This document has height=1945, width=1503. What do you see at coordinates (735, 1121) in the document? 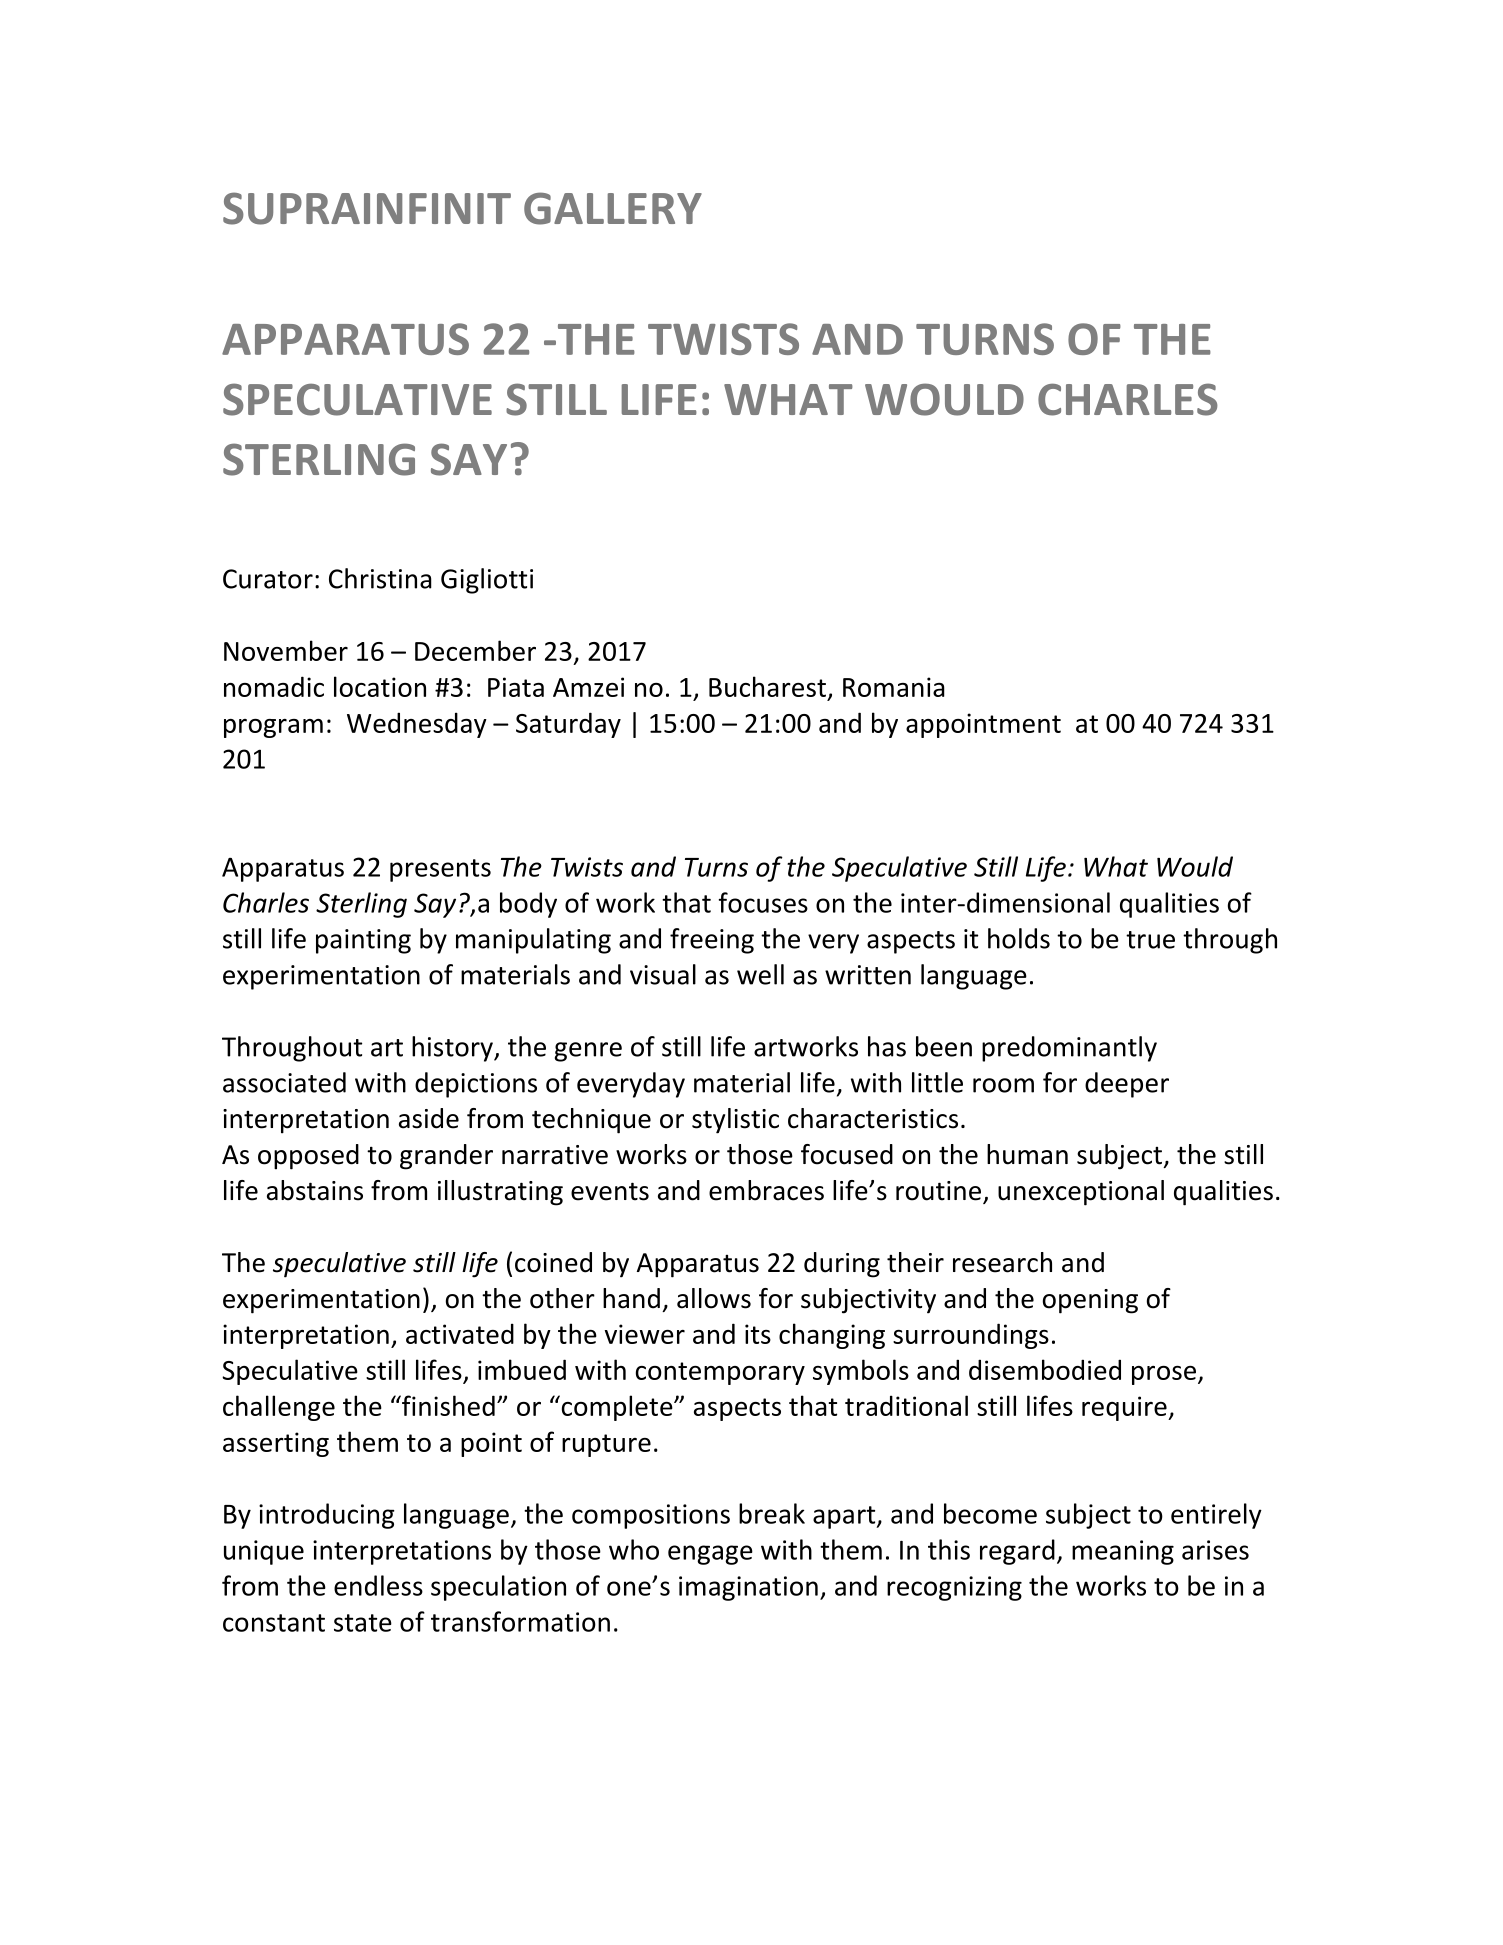
I see `stylistic` at bounding box center [735, 1121].
